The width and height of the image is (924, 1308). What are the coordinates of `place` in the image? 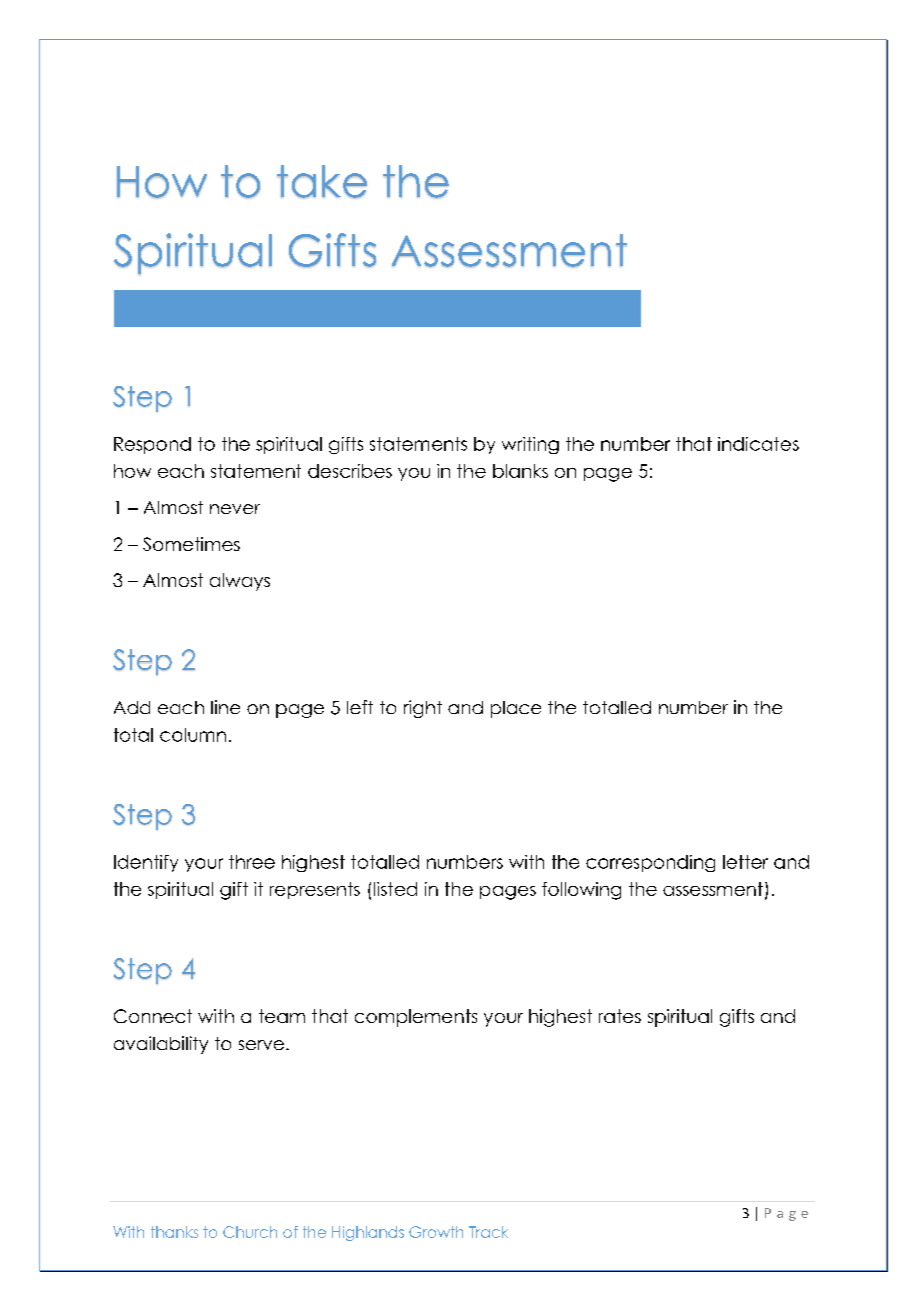 It's located at (516, 709).
